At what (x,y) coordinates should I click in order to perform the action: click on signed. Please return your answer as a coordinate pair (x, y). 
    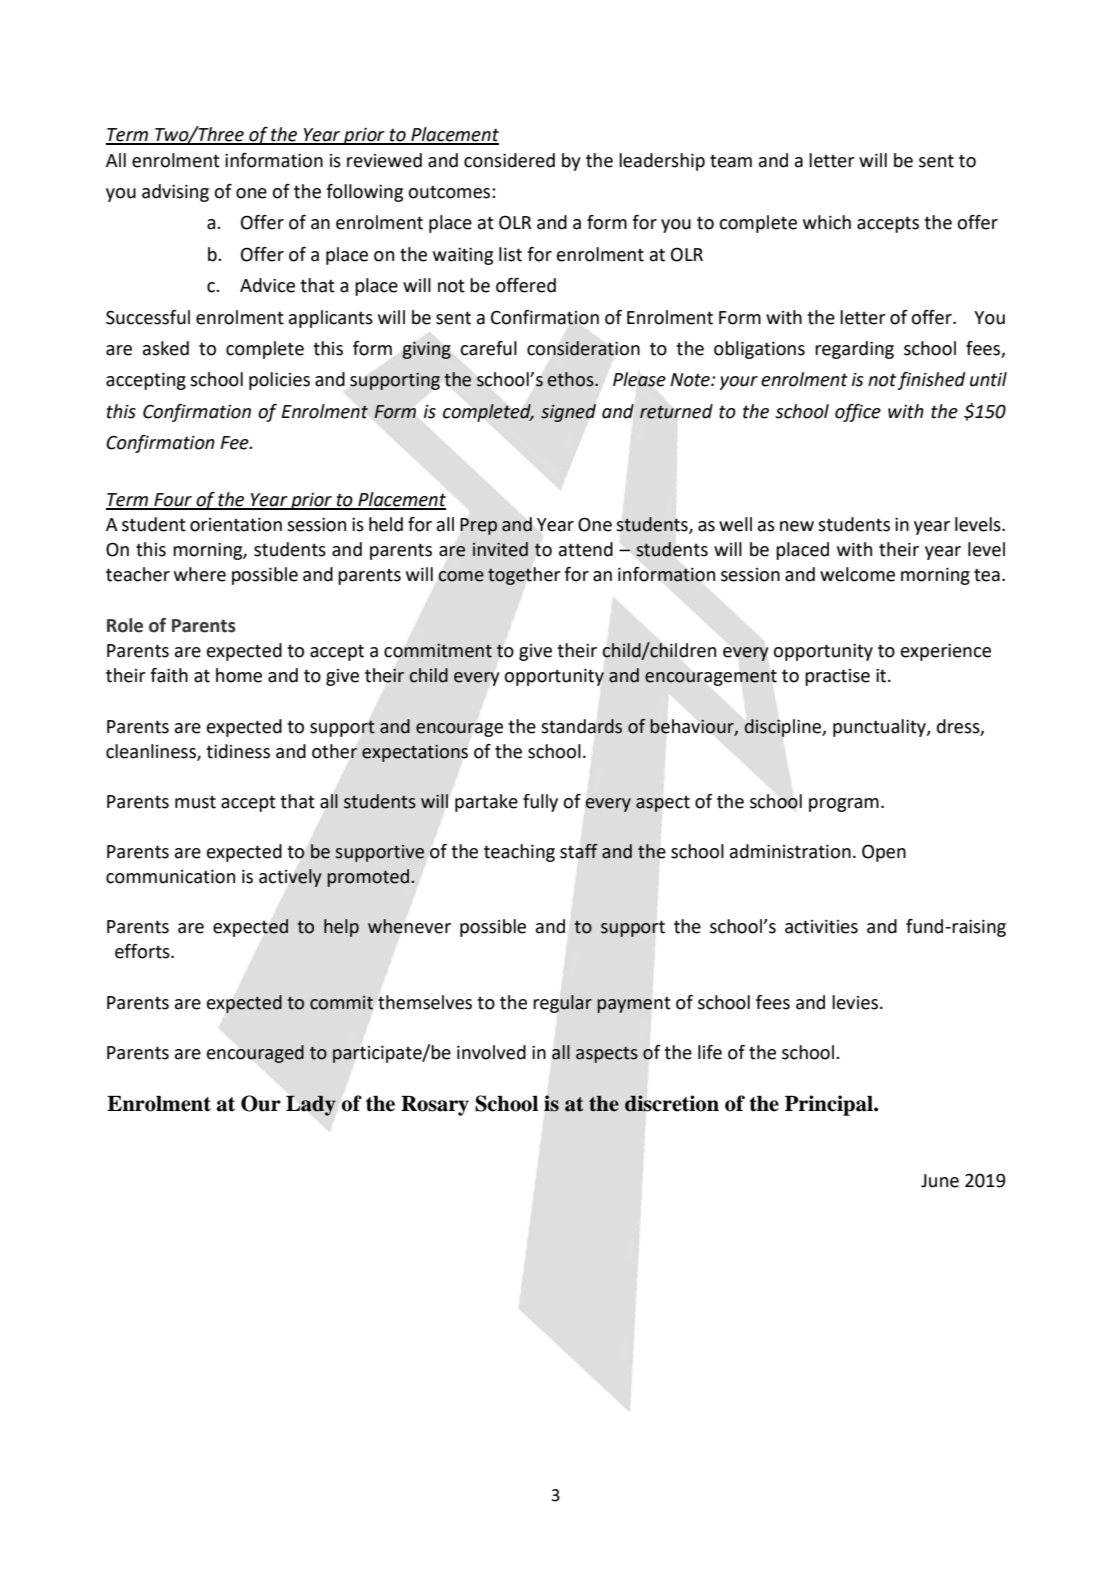
    Looking at the image, I should click on (568, 413).
